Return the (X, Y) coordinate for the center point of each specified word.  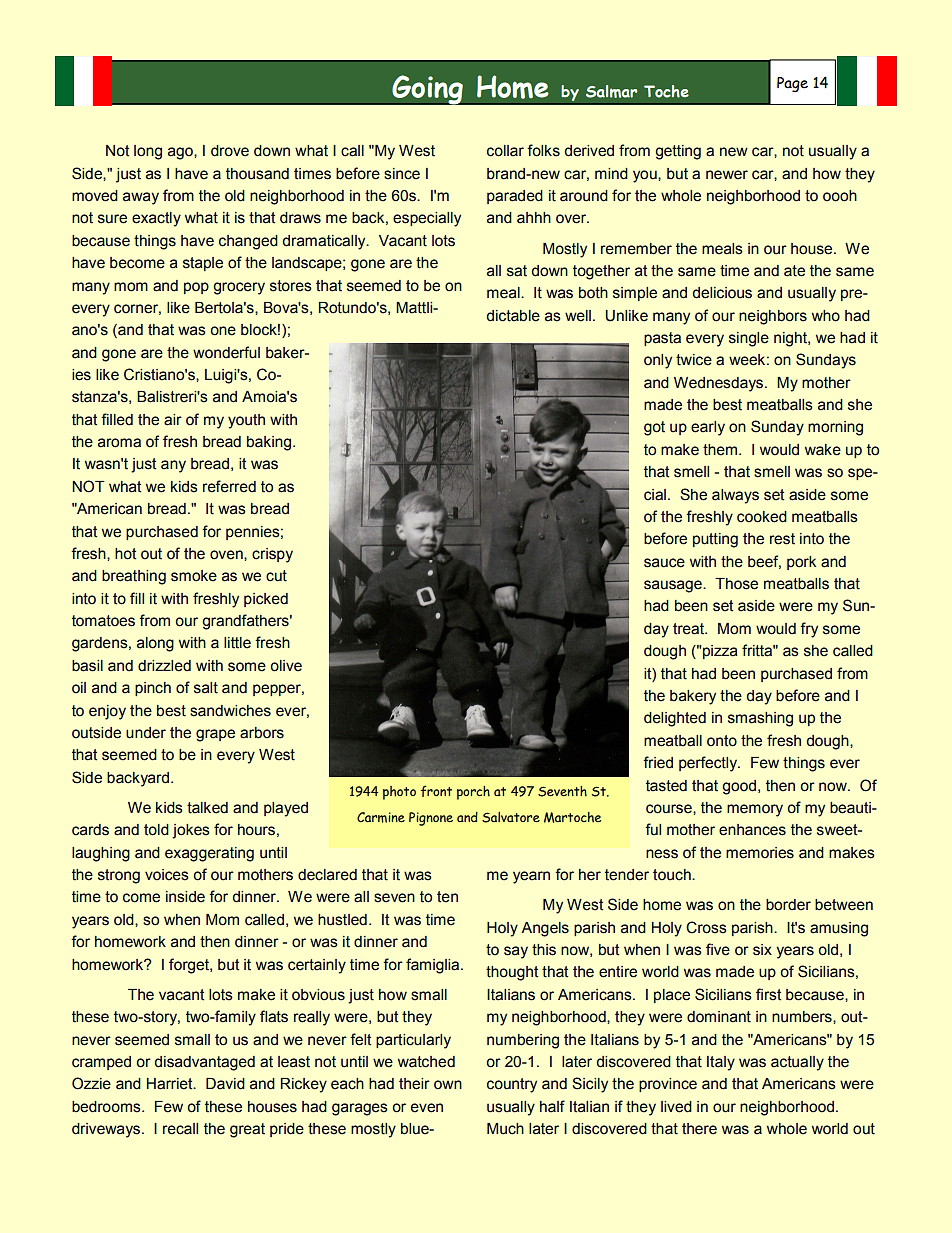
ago (181, 153)
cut (276, 576)
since (402, 174)
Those (736, 584)
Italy (721, 1063)
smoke (194, 576)
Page (792, 84)
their (414, 1084)
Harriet (171, 1084)
